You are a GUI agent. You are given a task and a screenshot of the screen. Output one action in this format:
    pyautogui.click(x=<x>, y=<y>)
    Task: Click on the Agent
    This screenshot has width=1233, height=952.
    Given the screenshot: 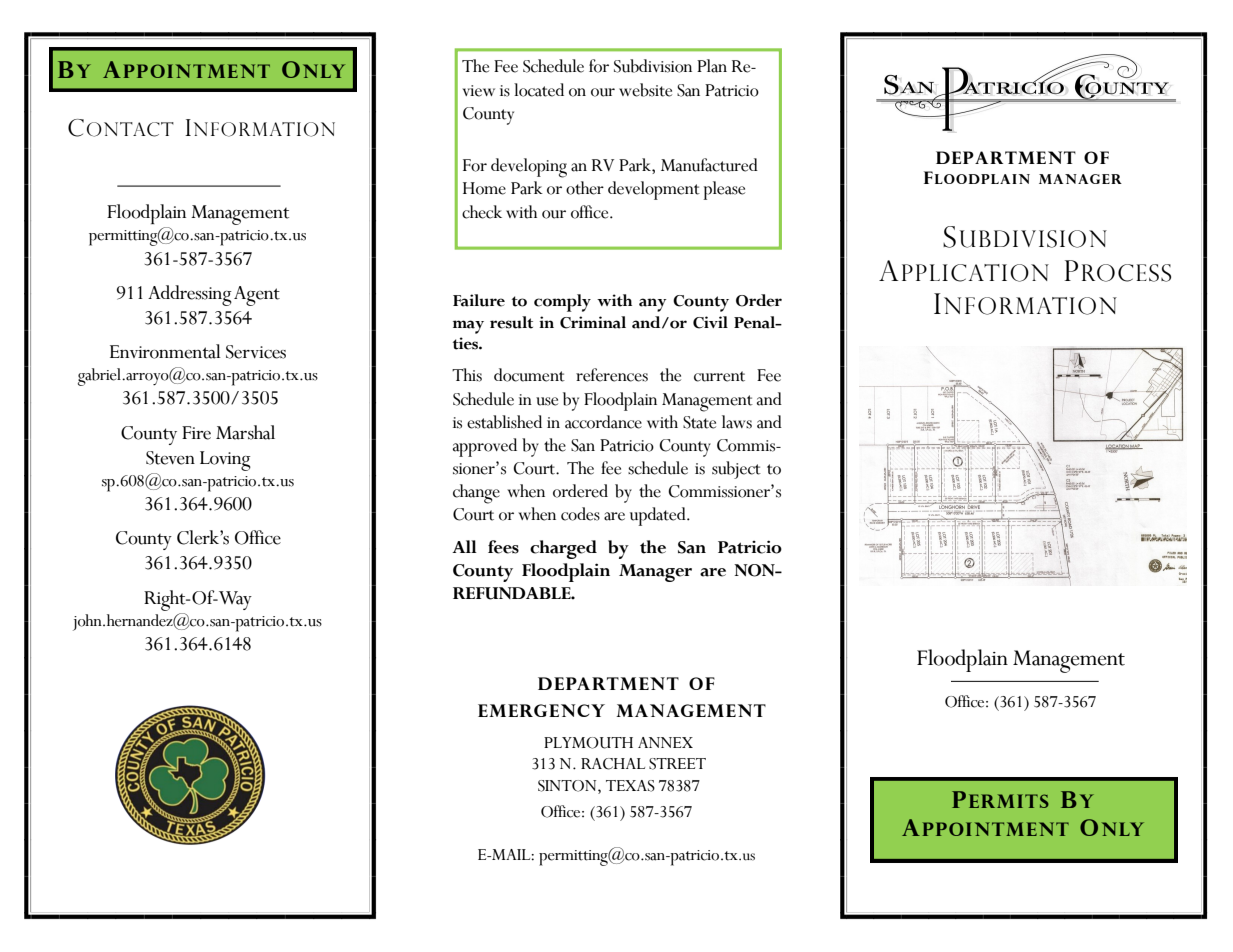 What is the action you would take?
    pyautogui.click(x=257, y=296)
